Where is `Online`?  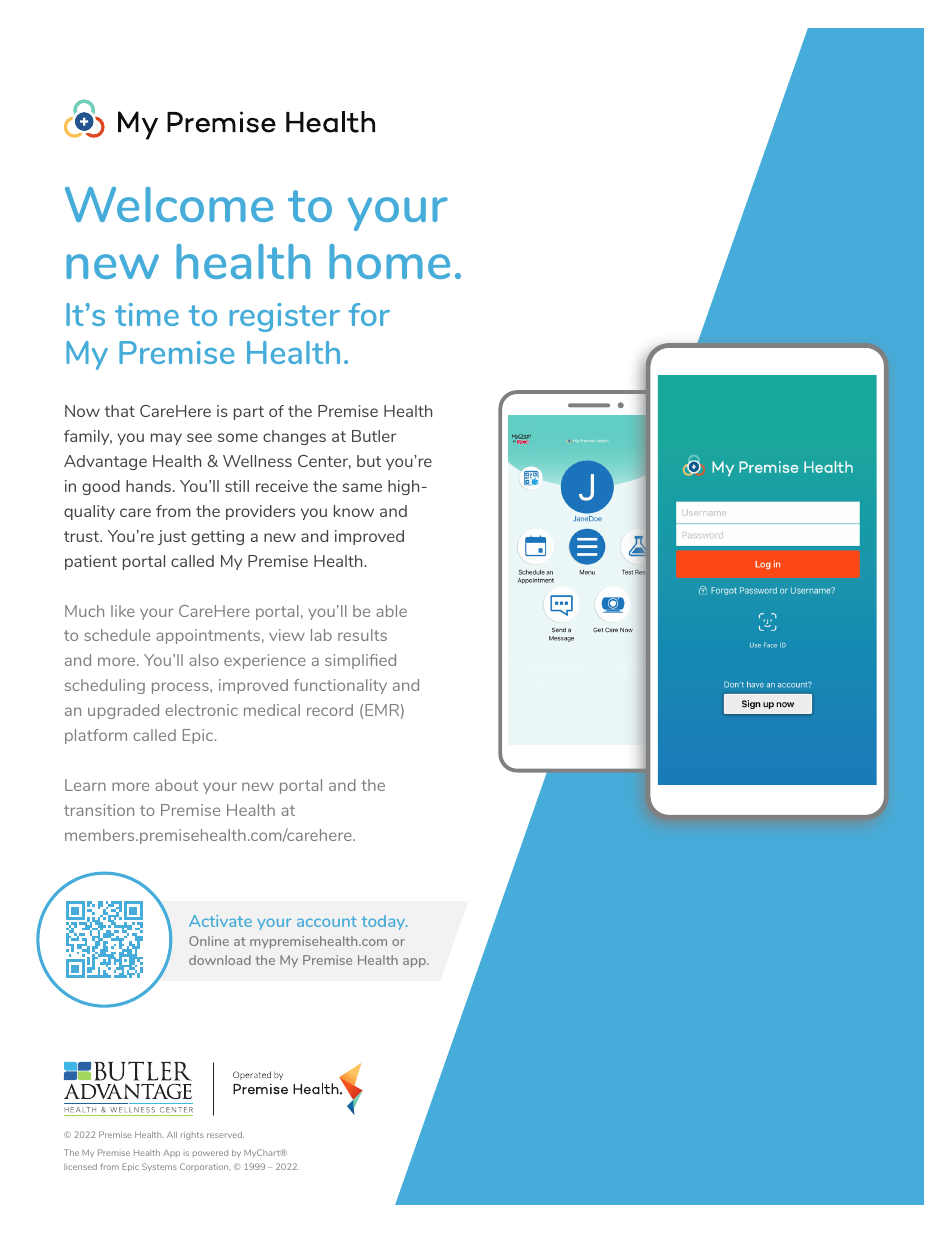 Online is located at coordinates (209, 941).
